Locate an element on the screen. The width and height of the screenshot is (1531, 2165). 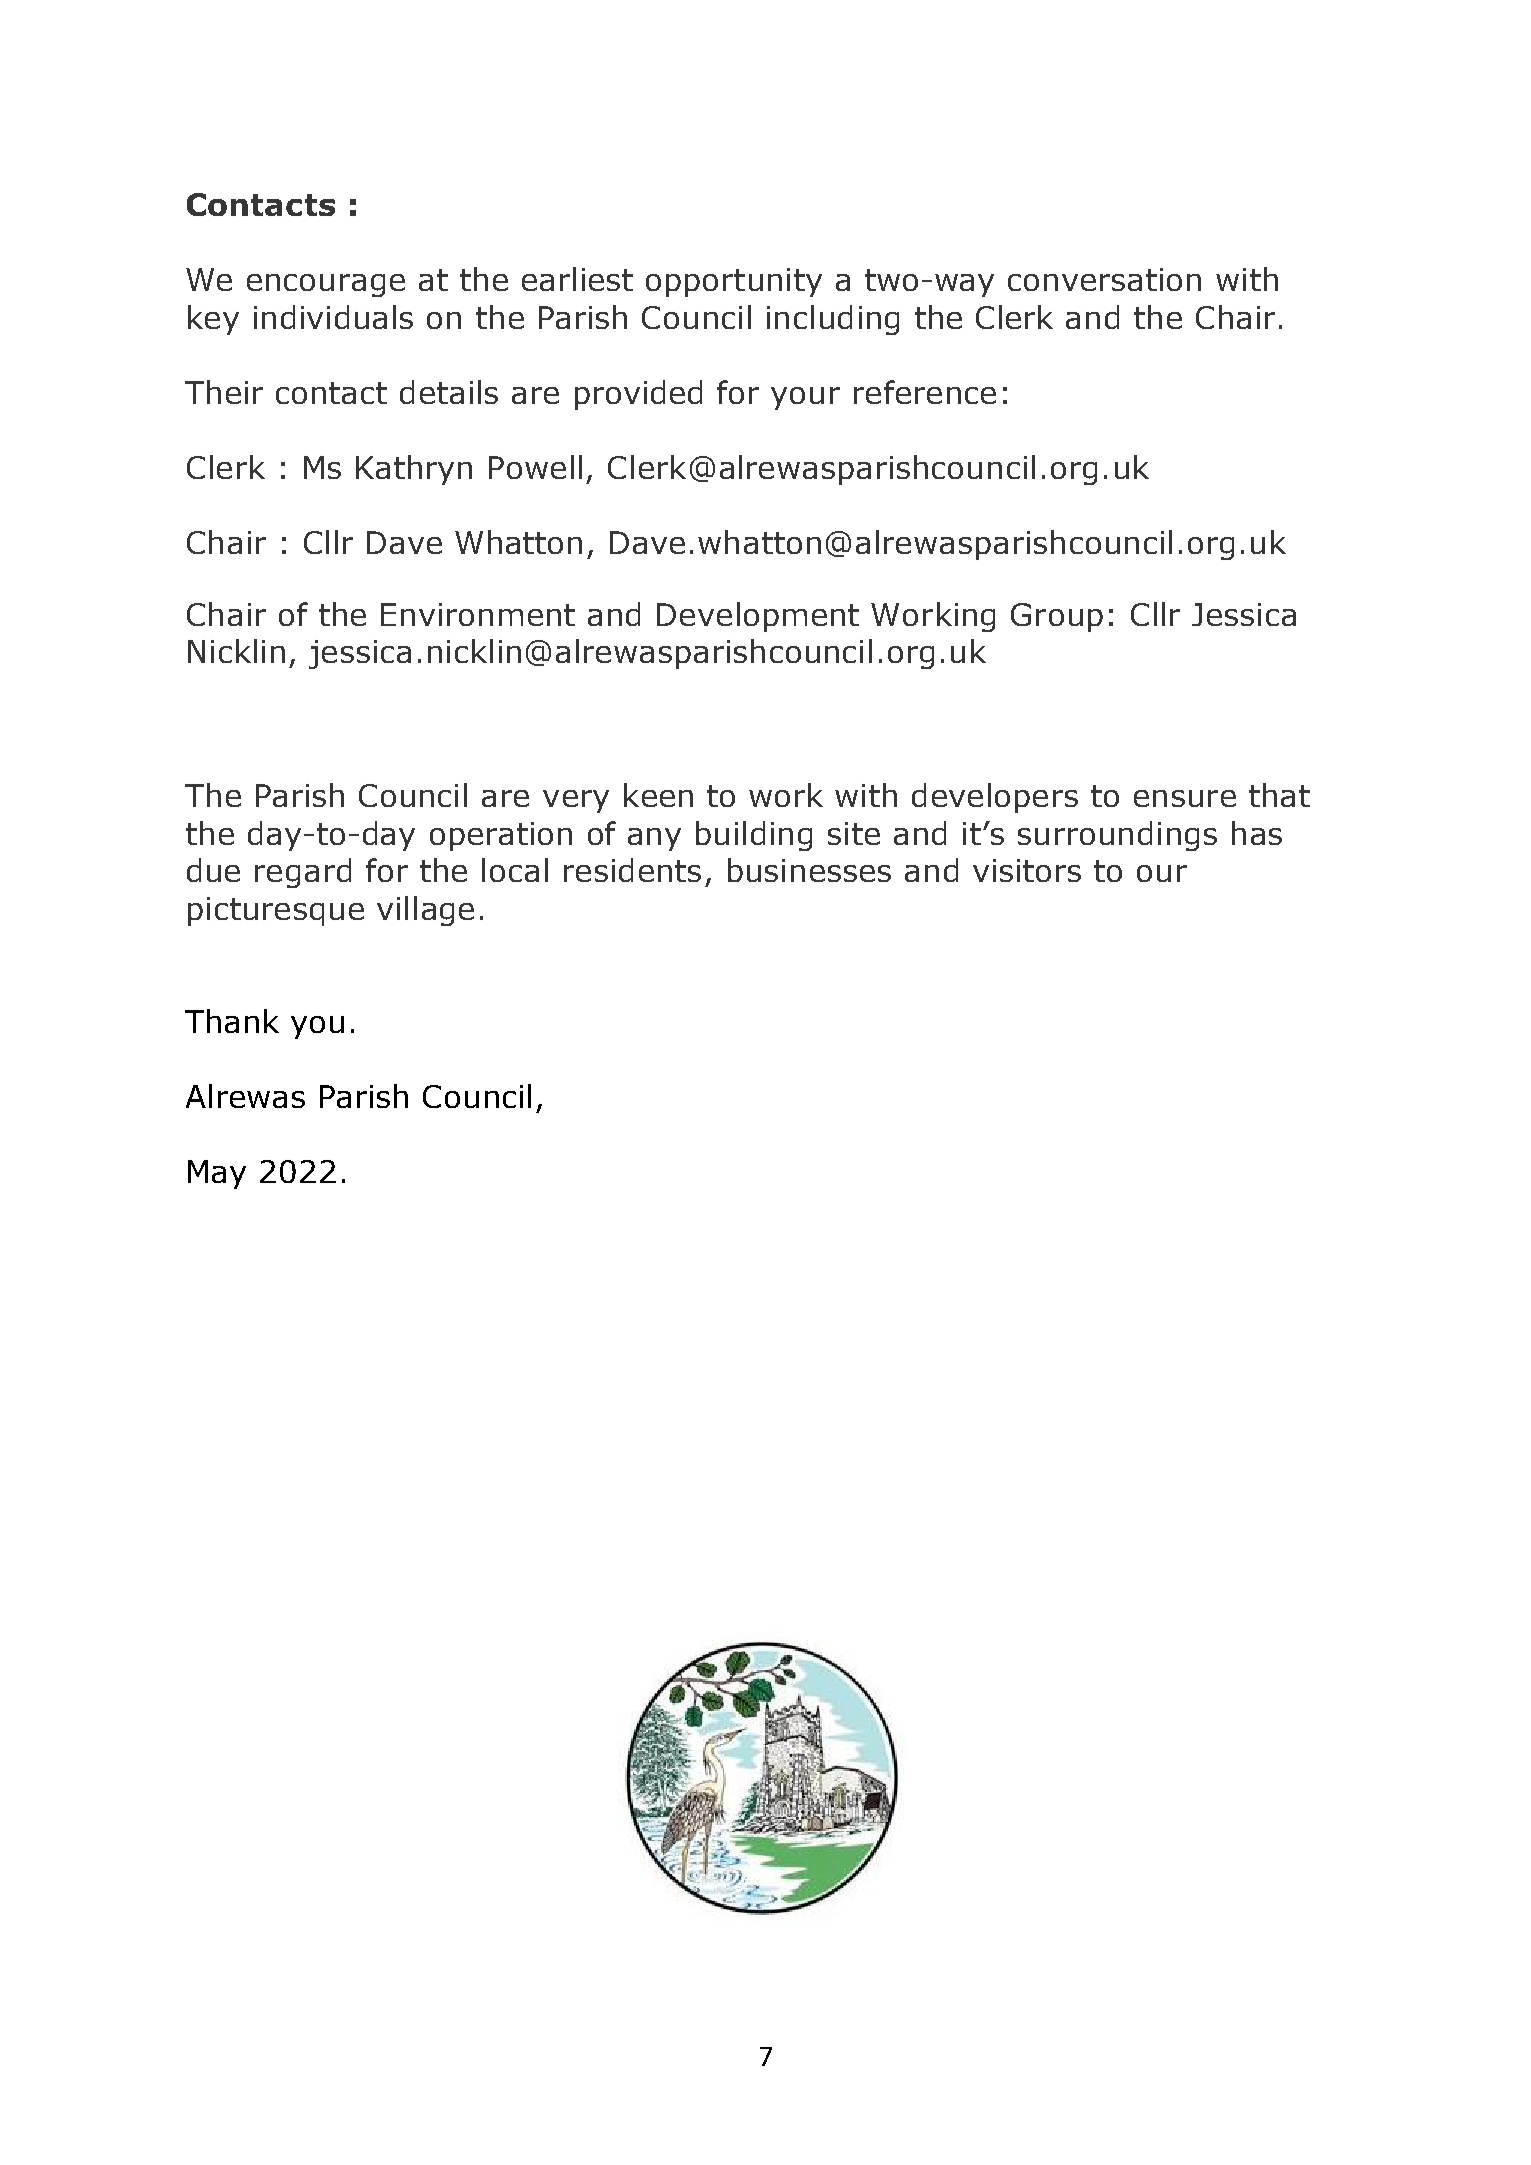
keen is located at coordinates (658, 795).
